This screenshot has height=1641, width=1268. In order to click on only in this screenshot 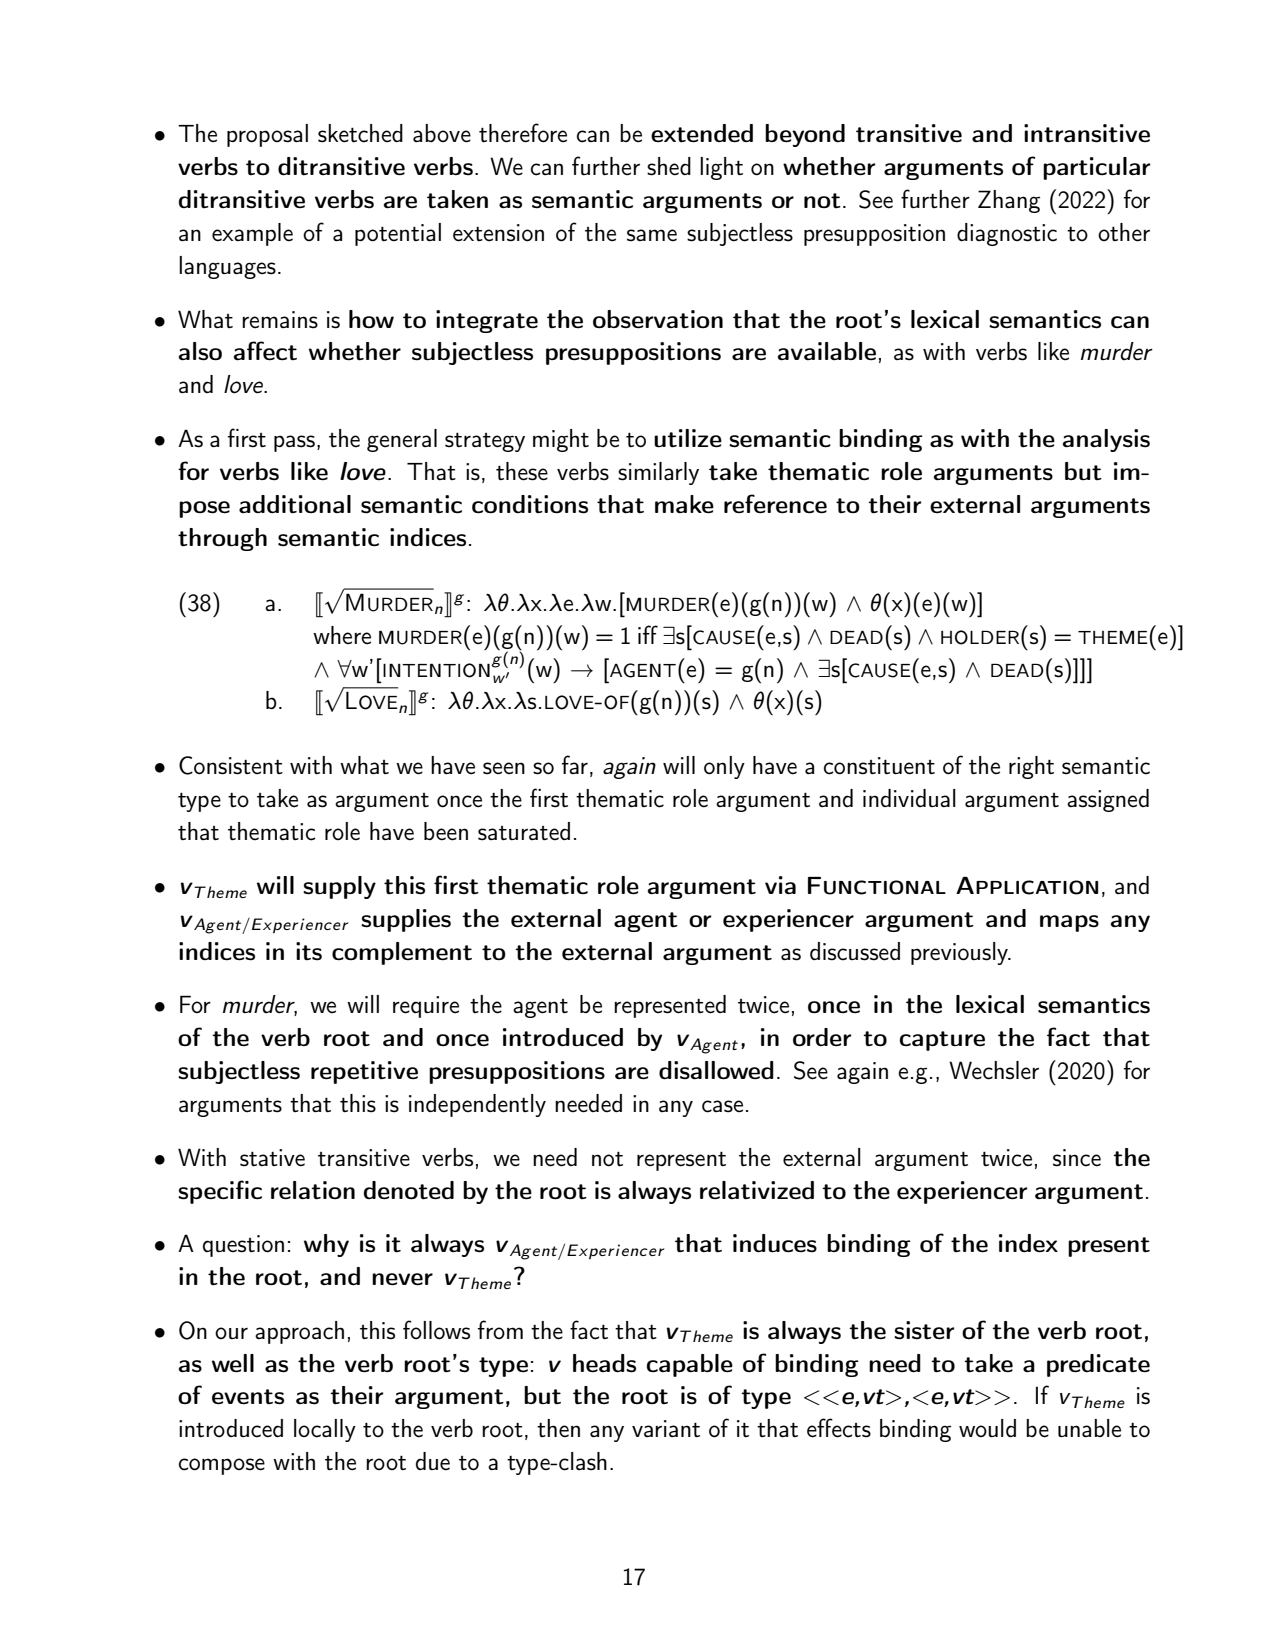, I will do `click(724, 767)`.
